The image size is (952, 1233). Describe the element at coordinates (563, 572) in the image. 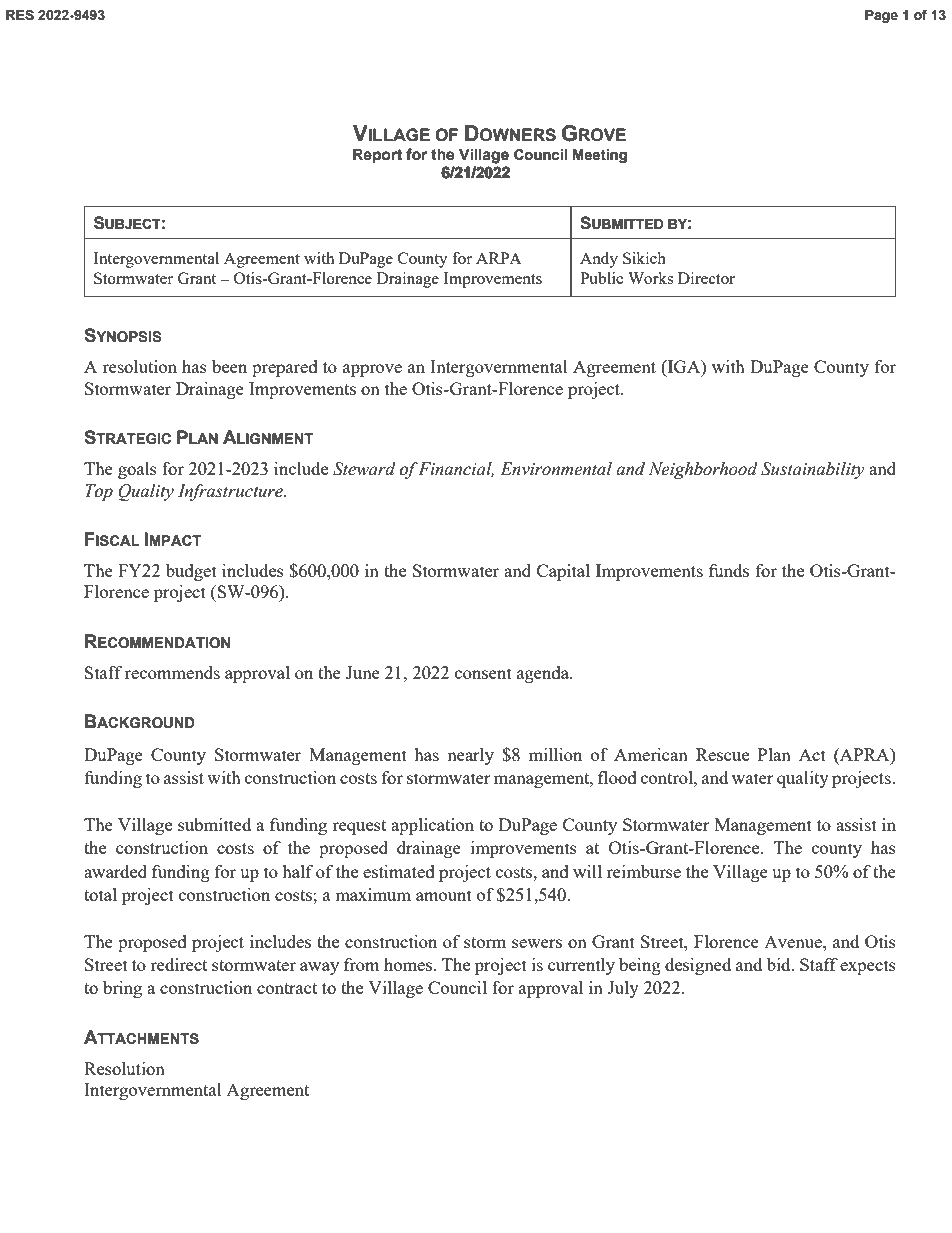

I see `Capital` at that location.
